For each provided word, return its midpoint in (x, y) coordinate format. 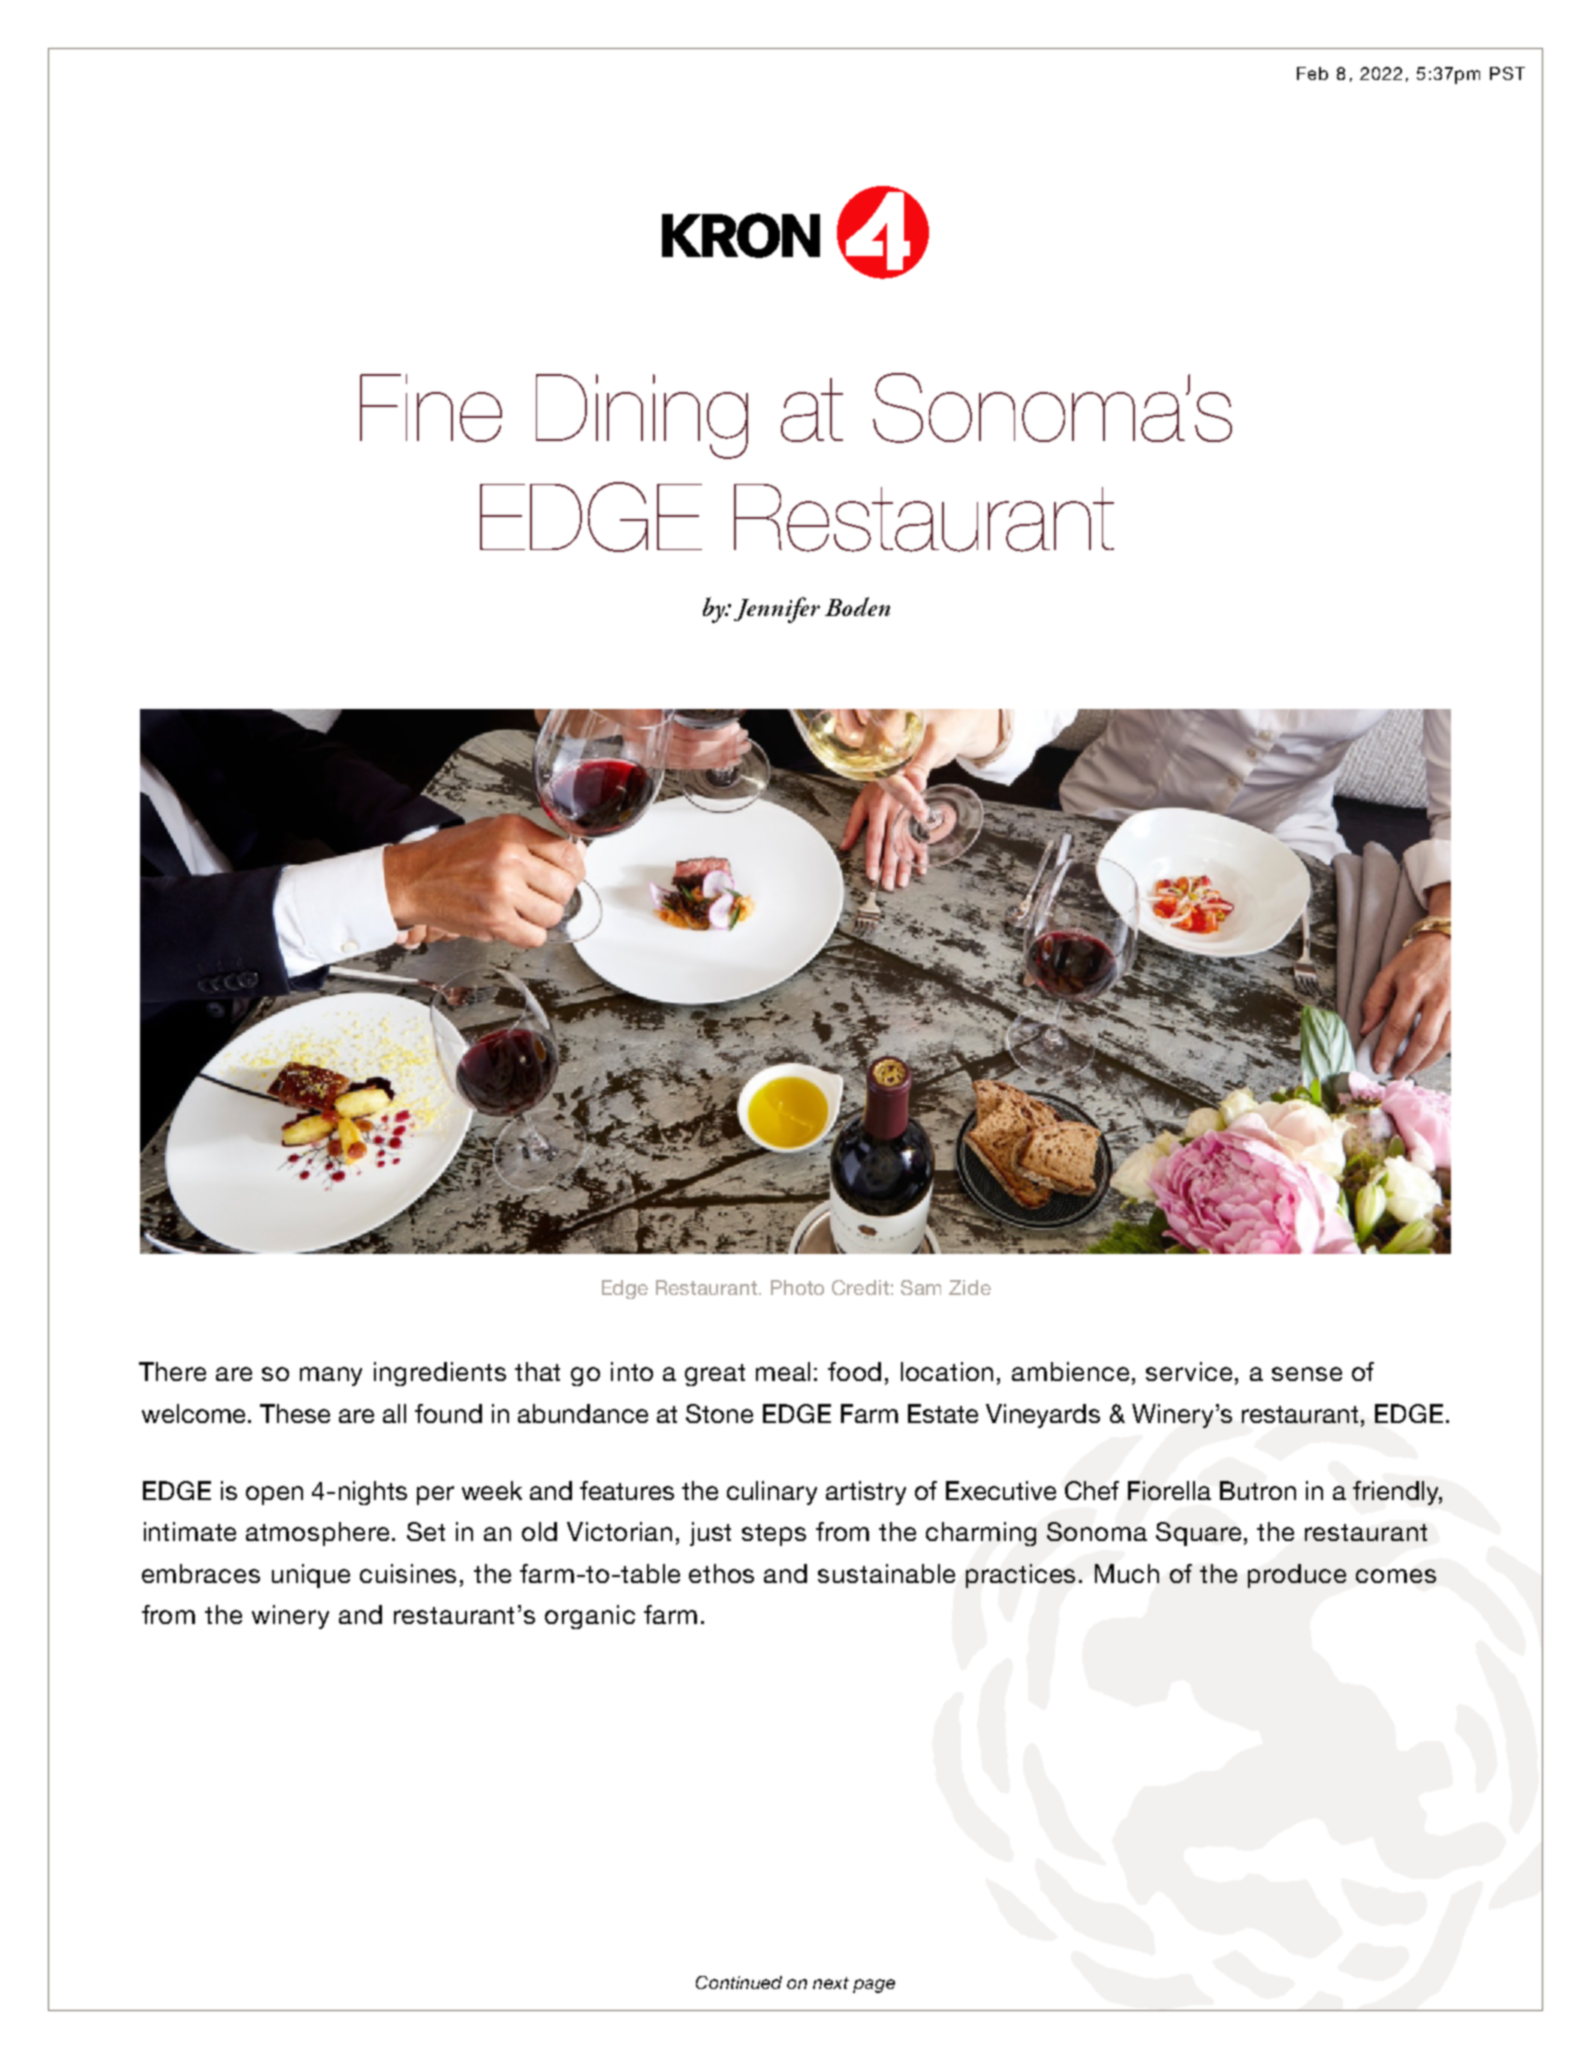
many (331, 1376)
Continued (739, 1982)
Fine (431, 408)
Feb (1312, 73)
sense (1307, 1374)
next (831, 1983)
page (874, 1986)
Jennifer (777, 610)
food (854, 1371)
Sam (921, 1287)
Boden (857, 606)
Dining (642, 416)
